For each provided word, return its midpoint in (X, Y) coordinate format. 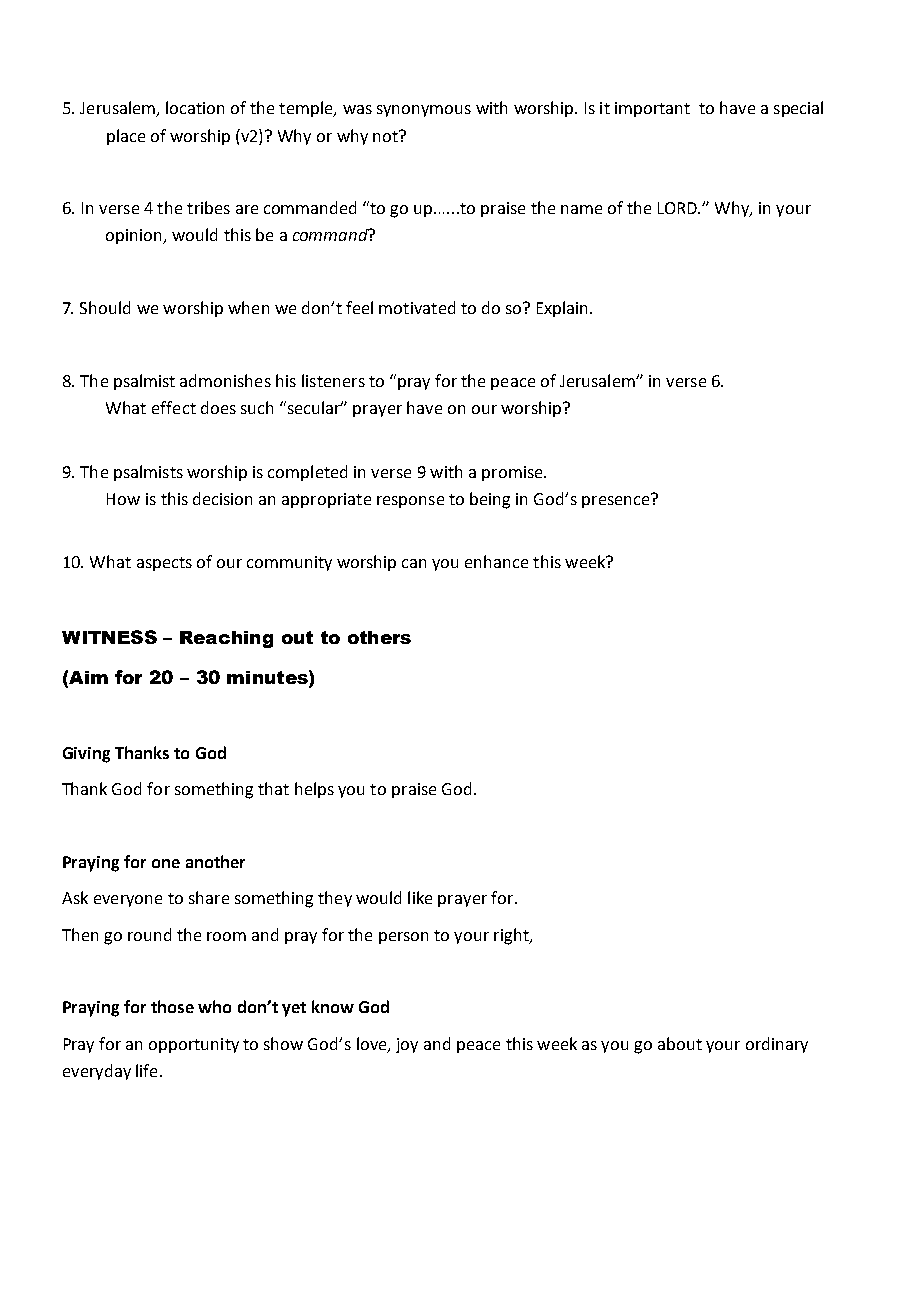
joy (407, 1045)
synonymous (424, 111)
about (680, 1043)
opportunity (194, 1045)
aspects (164, 564)
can (414, 563)
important (652, 109)
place (126, 137)
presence (617, 500)
